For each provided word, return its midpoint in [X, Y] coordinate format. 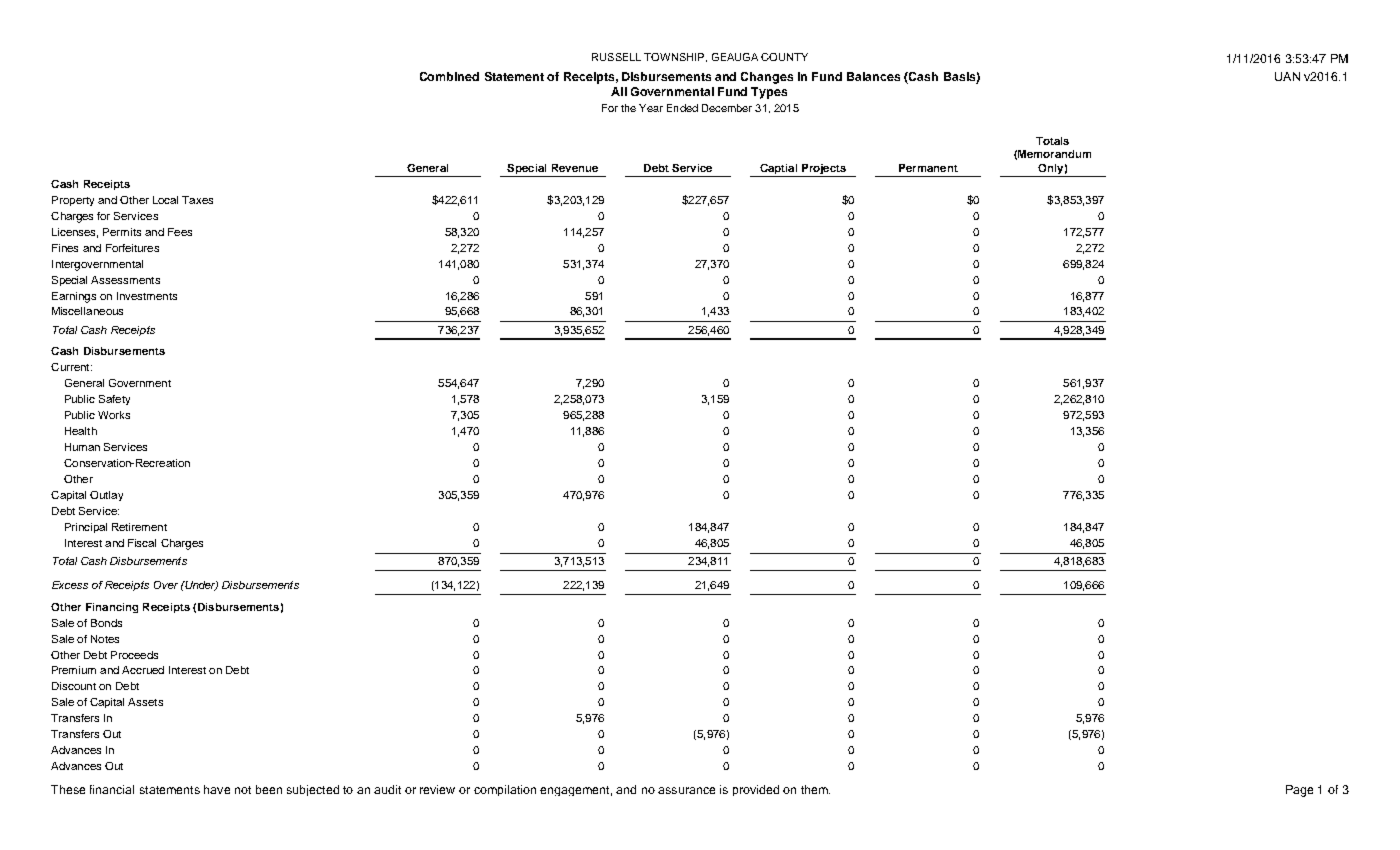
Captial [778, 169]
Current [71, 367]
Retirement [139, 527]
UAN [1287, 76]
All [619, 91]
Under [200, 586]
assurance [686, 790]
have [217, 789]
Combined [449, 76]
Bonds [106, 623]
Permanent [928, 168]
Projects [824, 169]
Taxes [197, 200]
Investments [147, 296]
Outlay [106, 496]
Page [1299, 791]
